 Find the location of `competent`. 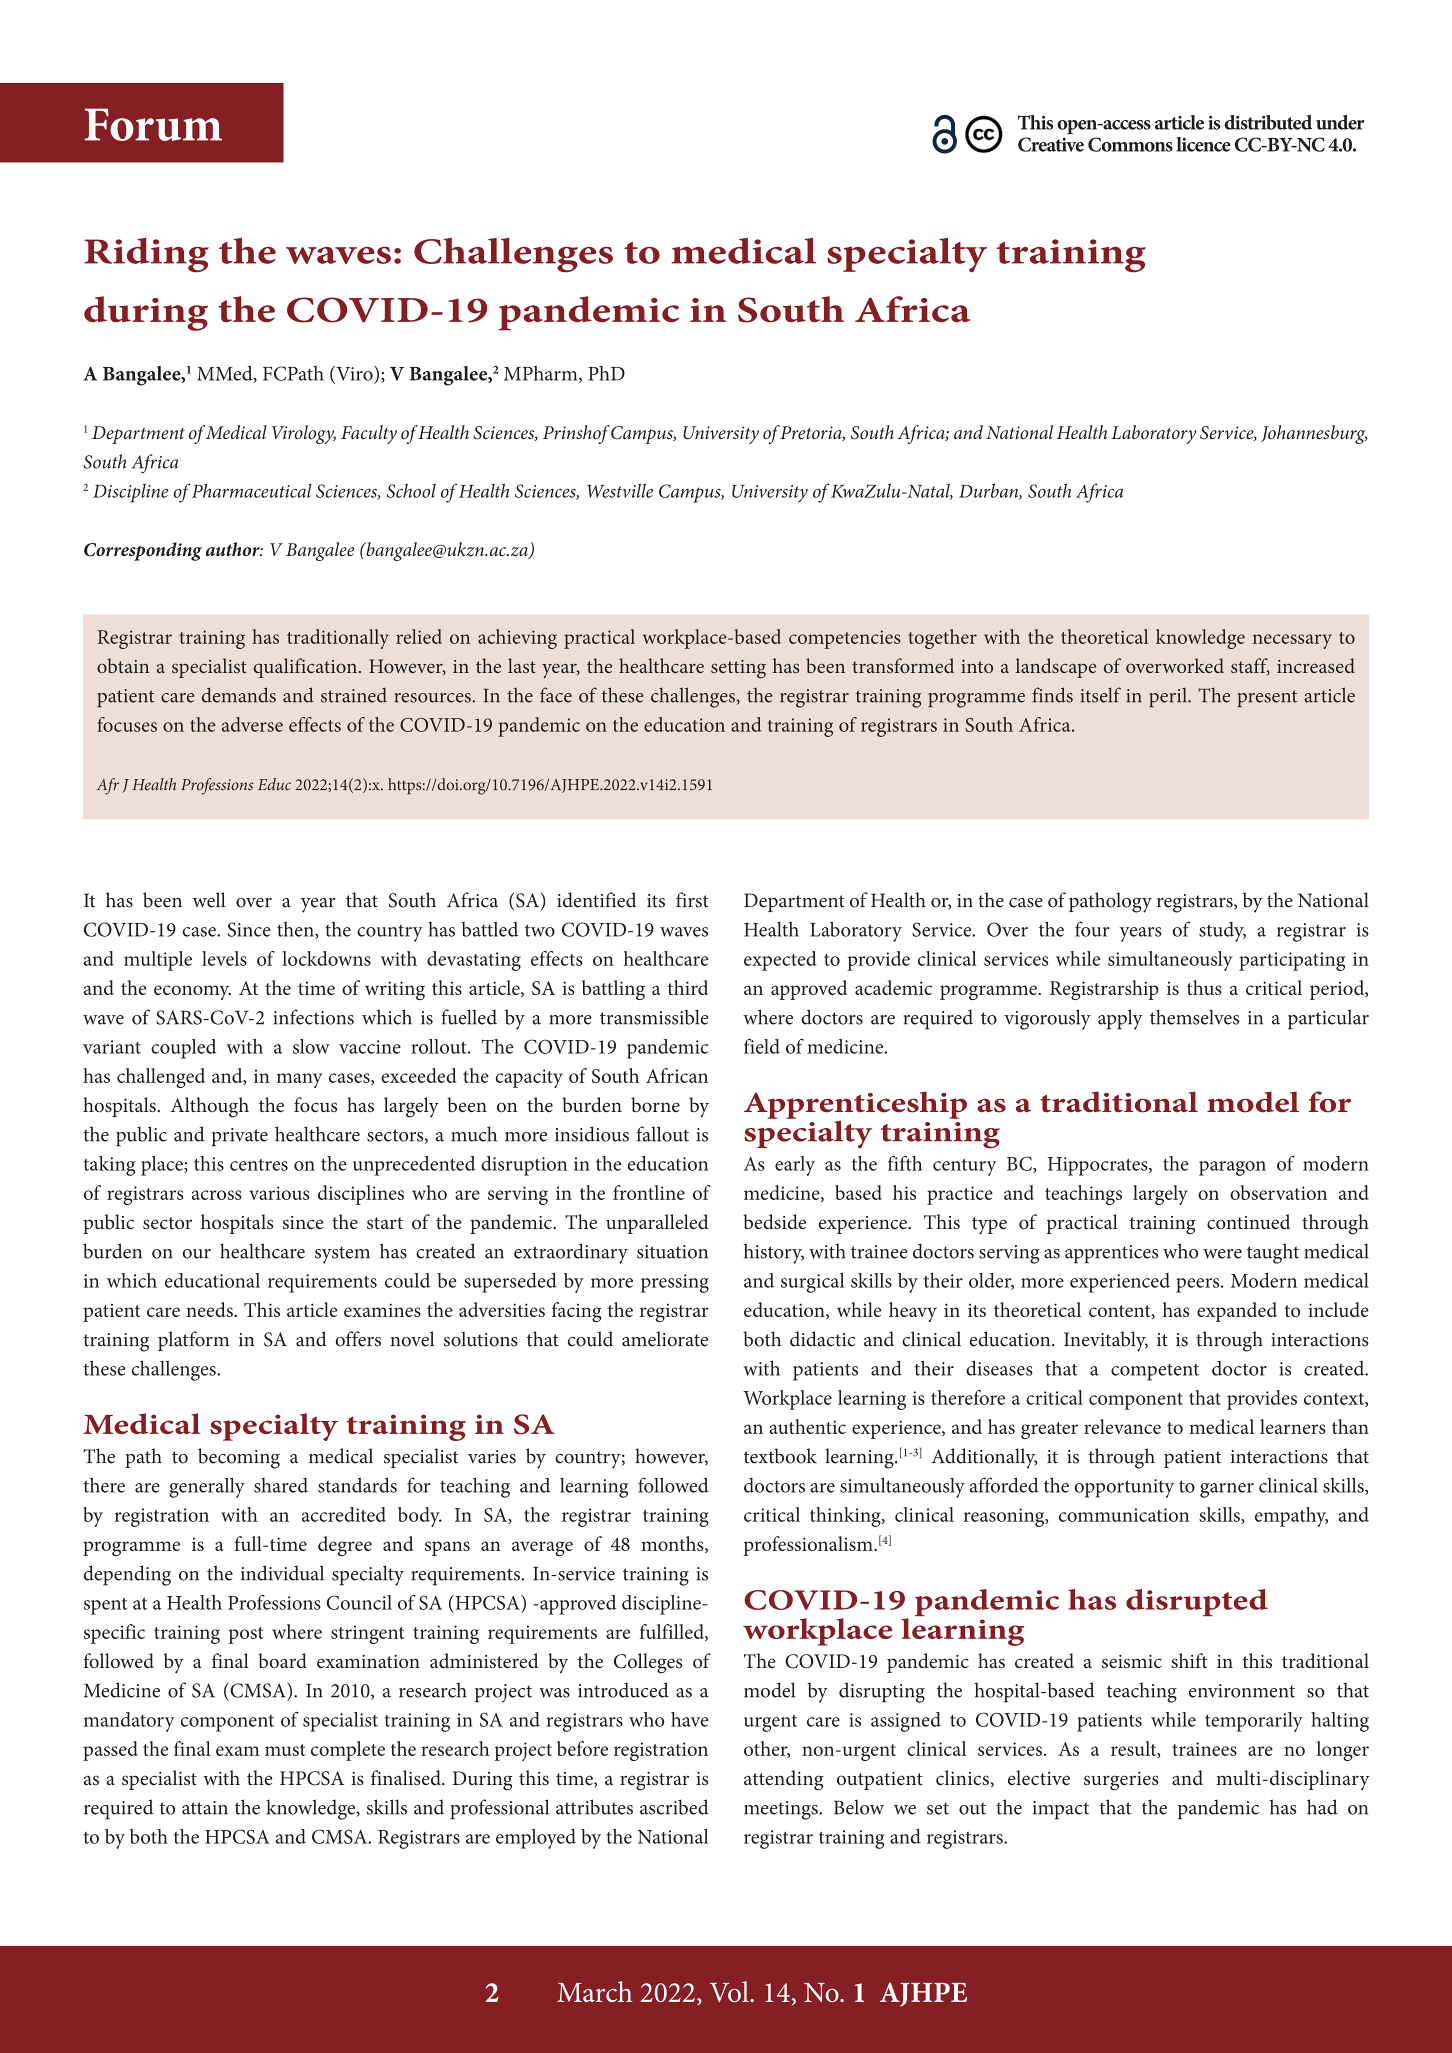

competent is located at coordinates (1155, 1372).
